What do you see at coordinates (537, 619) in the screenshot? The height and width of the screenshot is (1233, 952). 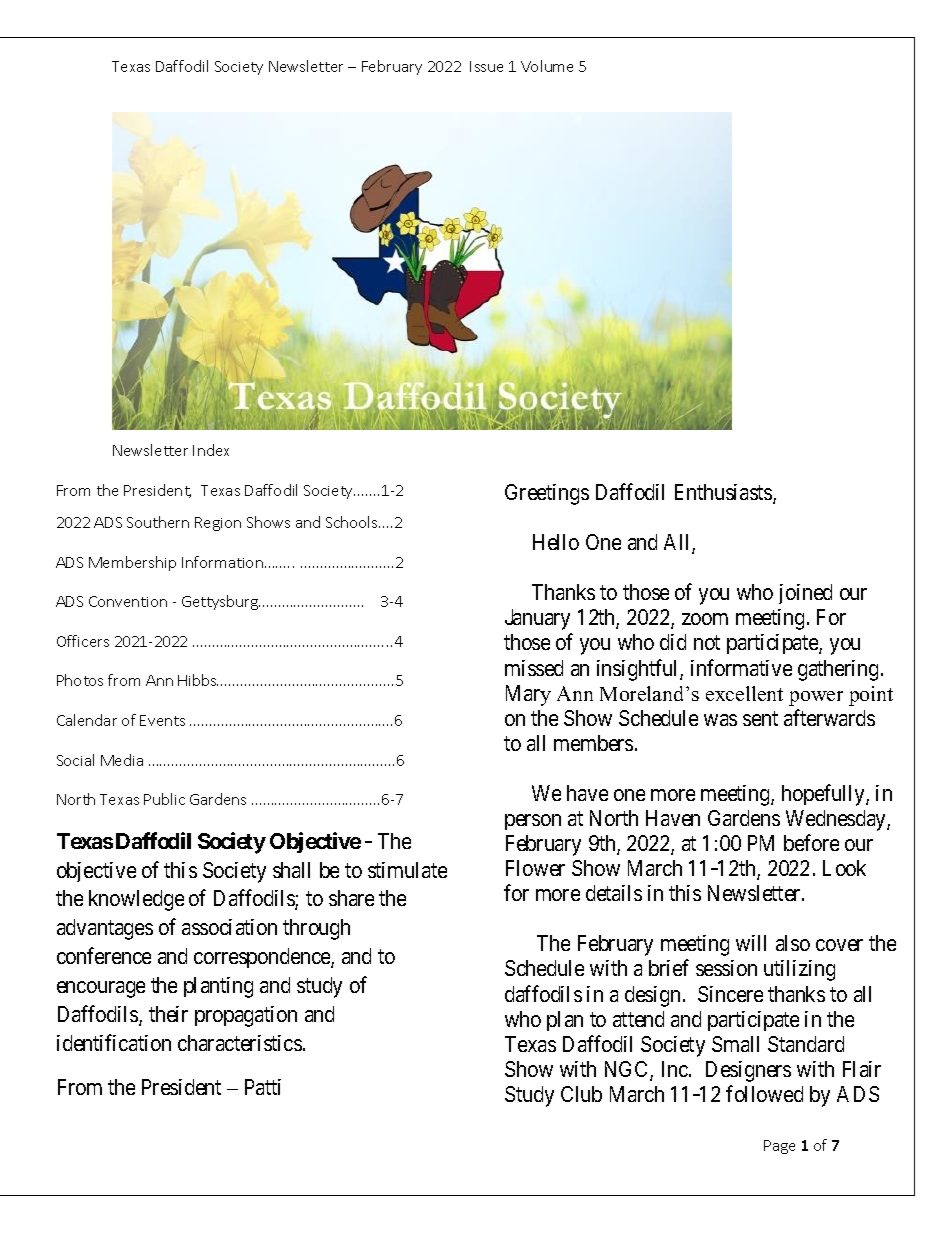 I see `January` at bounding box center [537, 619].
